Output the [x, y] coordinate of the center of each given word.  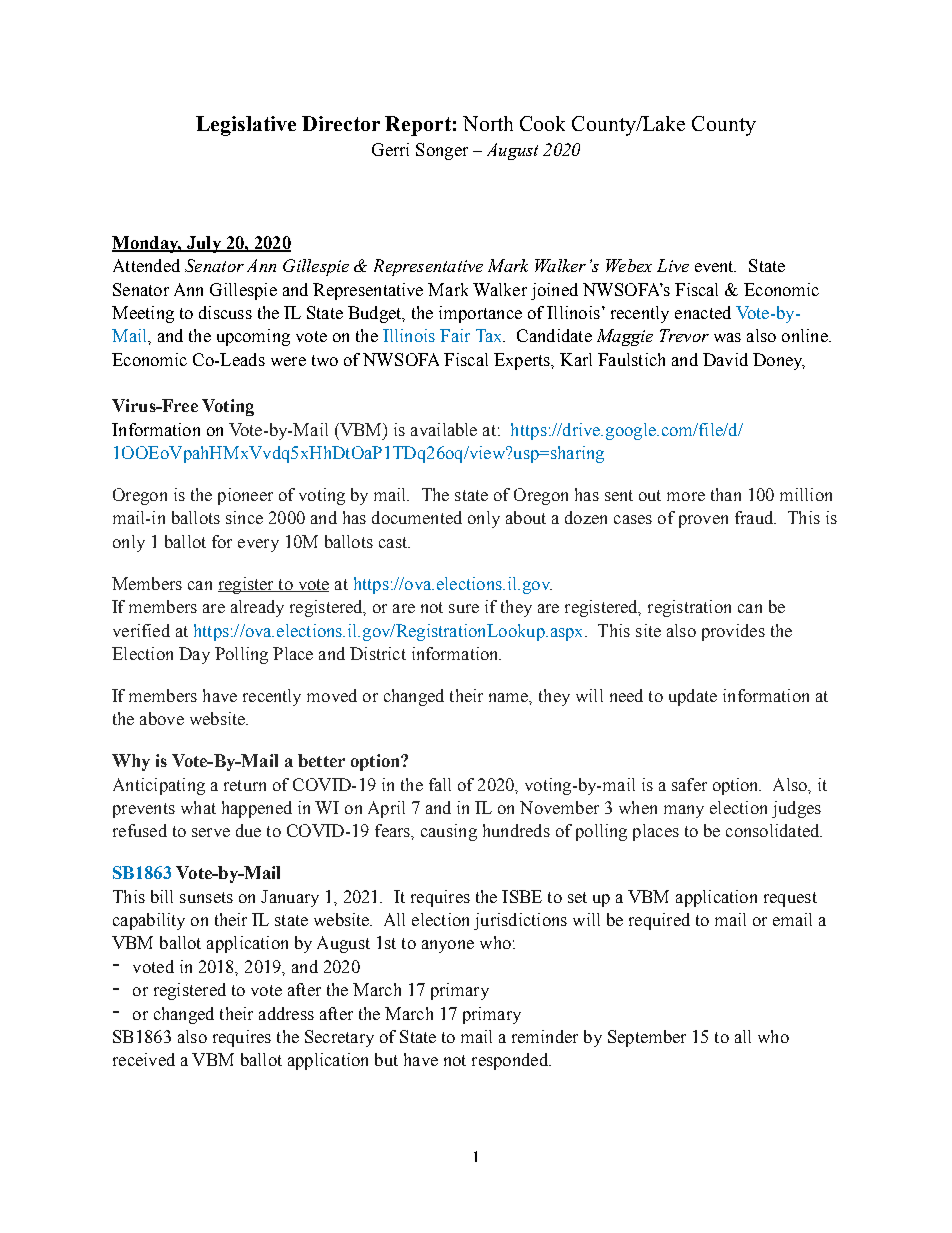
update [693, 697]
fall [440, 784]
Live [673, 265]
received [144, 1059]
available [444, 429]
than [726, 494]
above [162, 718]
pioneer [245, 496]
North [488, 123]
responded [511, 1061]
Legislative [246, 126]
